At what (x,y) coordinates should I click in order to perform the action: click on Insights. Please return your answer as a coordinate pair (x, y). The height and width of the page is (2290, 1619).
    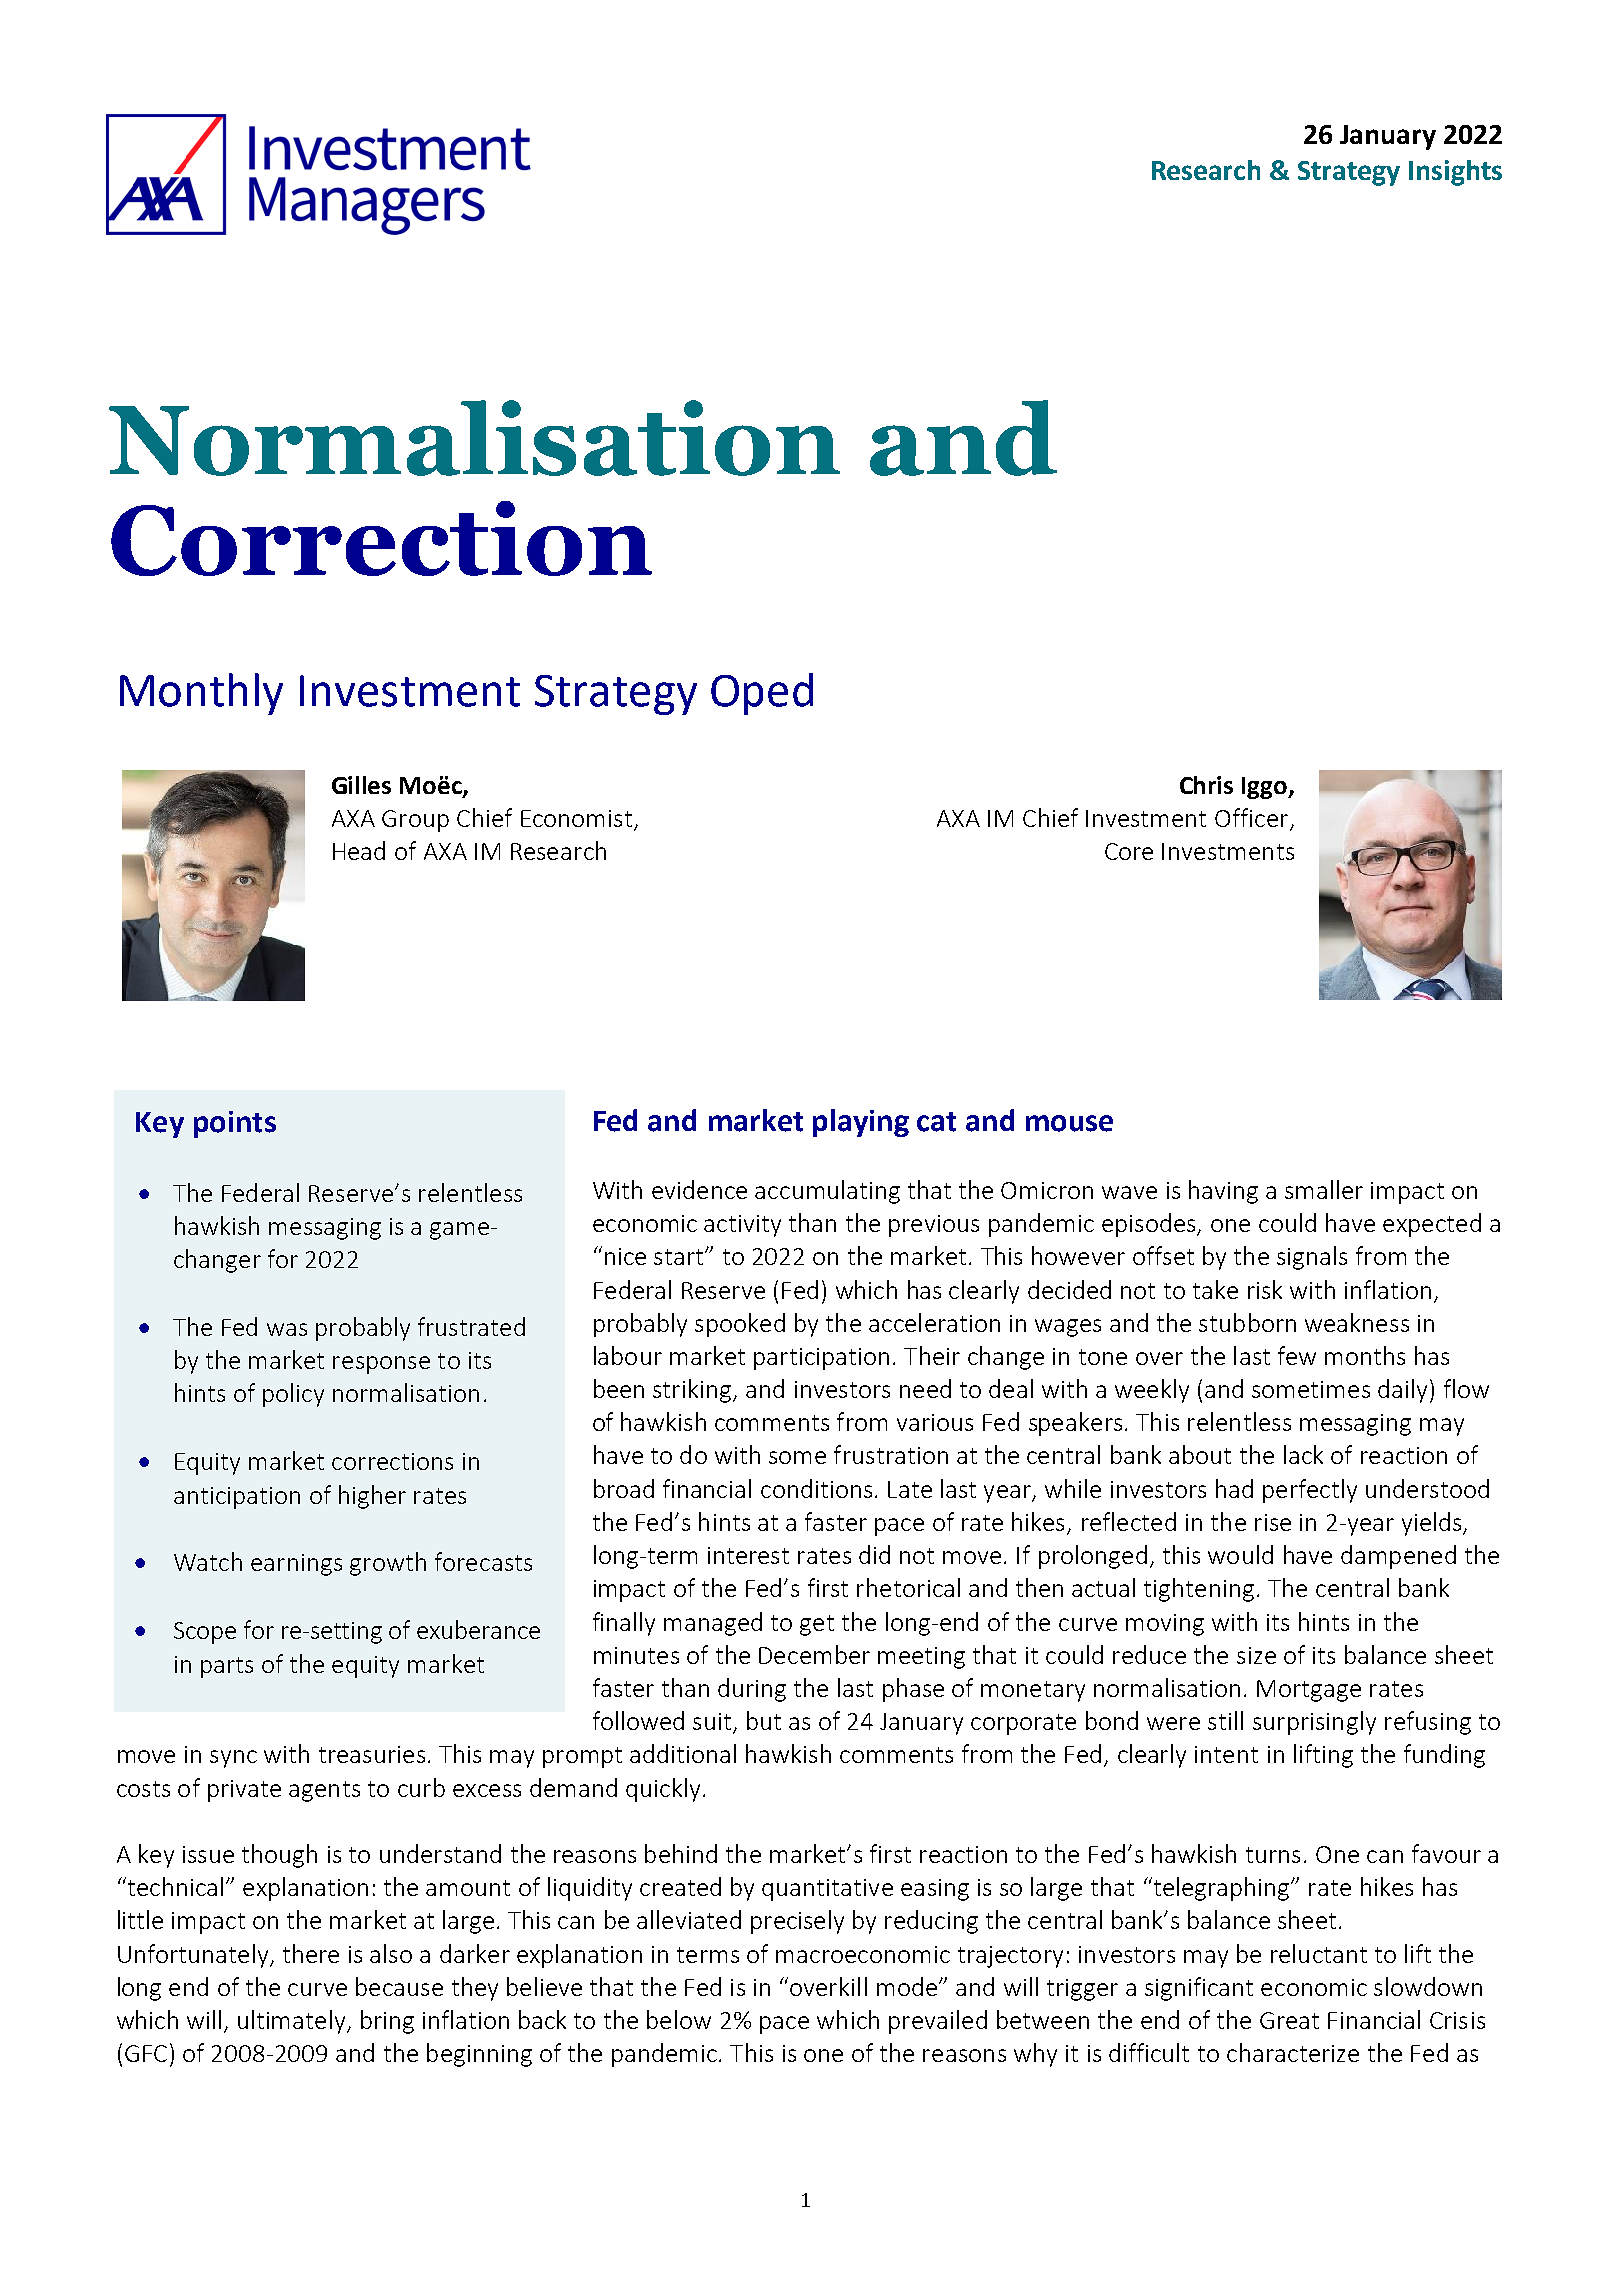
    Looking at the image, I should click on (1455, 173).
